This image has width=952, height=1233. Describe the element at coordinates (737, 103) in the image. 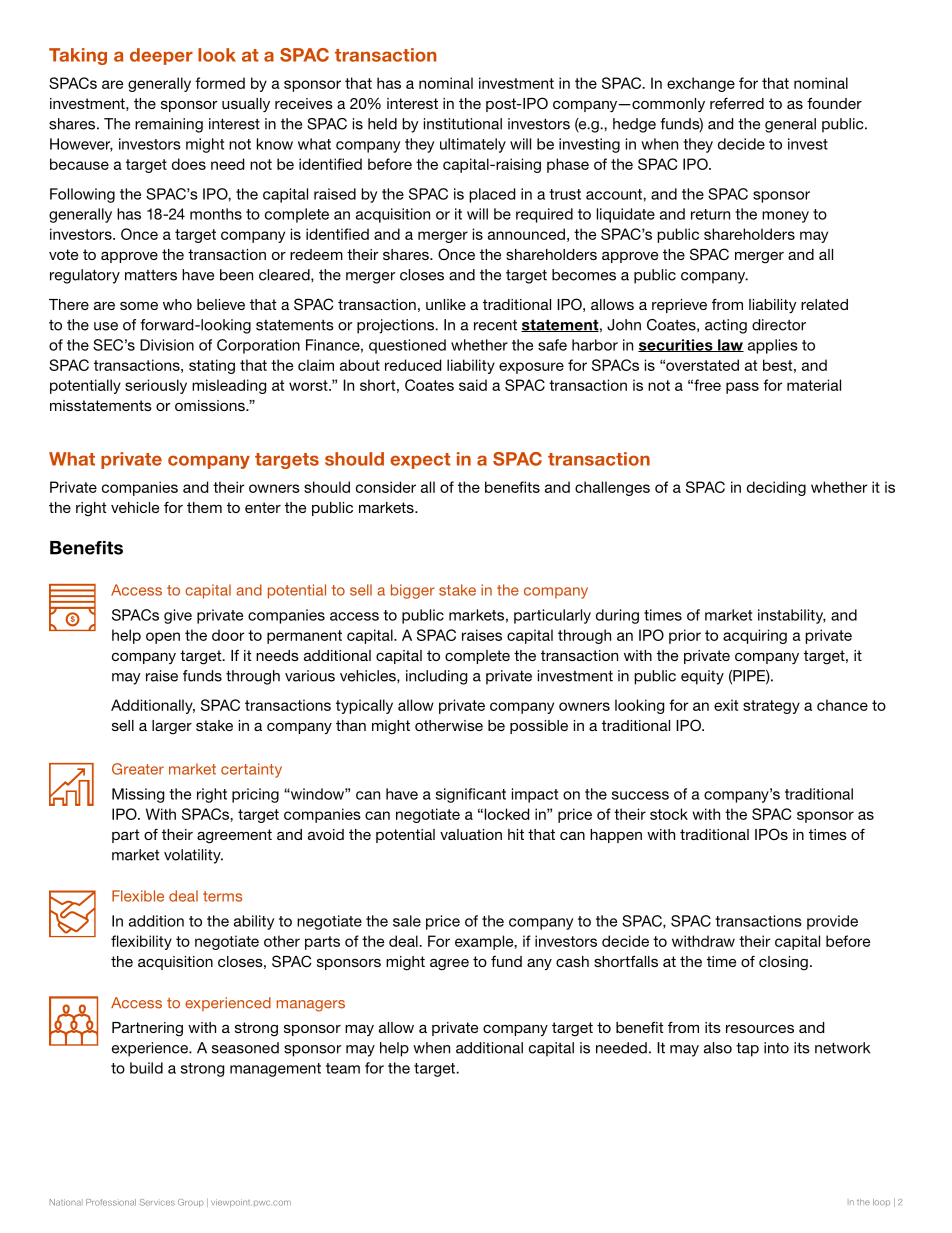

I see `referred` at that location.
